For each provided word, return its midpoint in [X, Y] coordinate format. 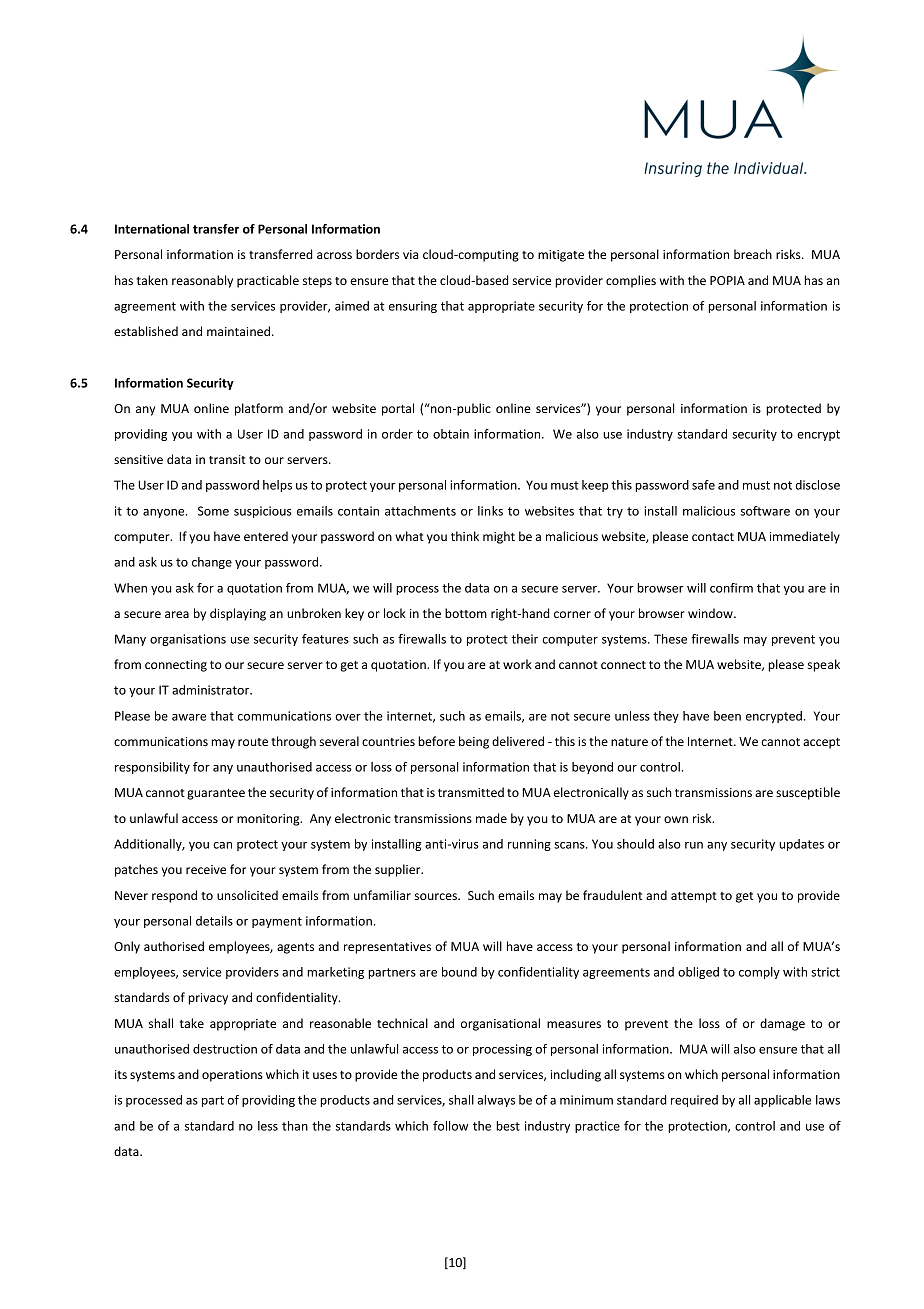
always [496, 1101]
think [465, 536]
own [676, 819]
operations [232, 1076]
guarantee [216, 794]
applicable [782, 1101]
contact [713, 537]
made [491, 818]
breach [753, 254]
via [410, 254]
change [212, 563]
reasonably [202, 281]
